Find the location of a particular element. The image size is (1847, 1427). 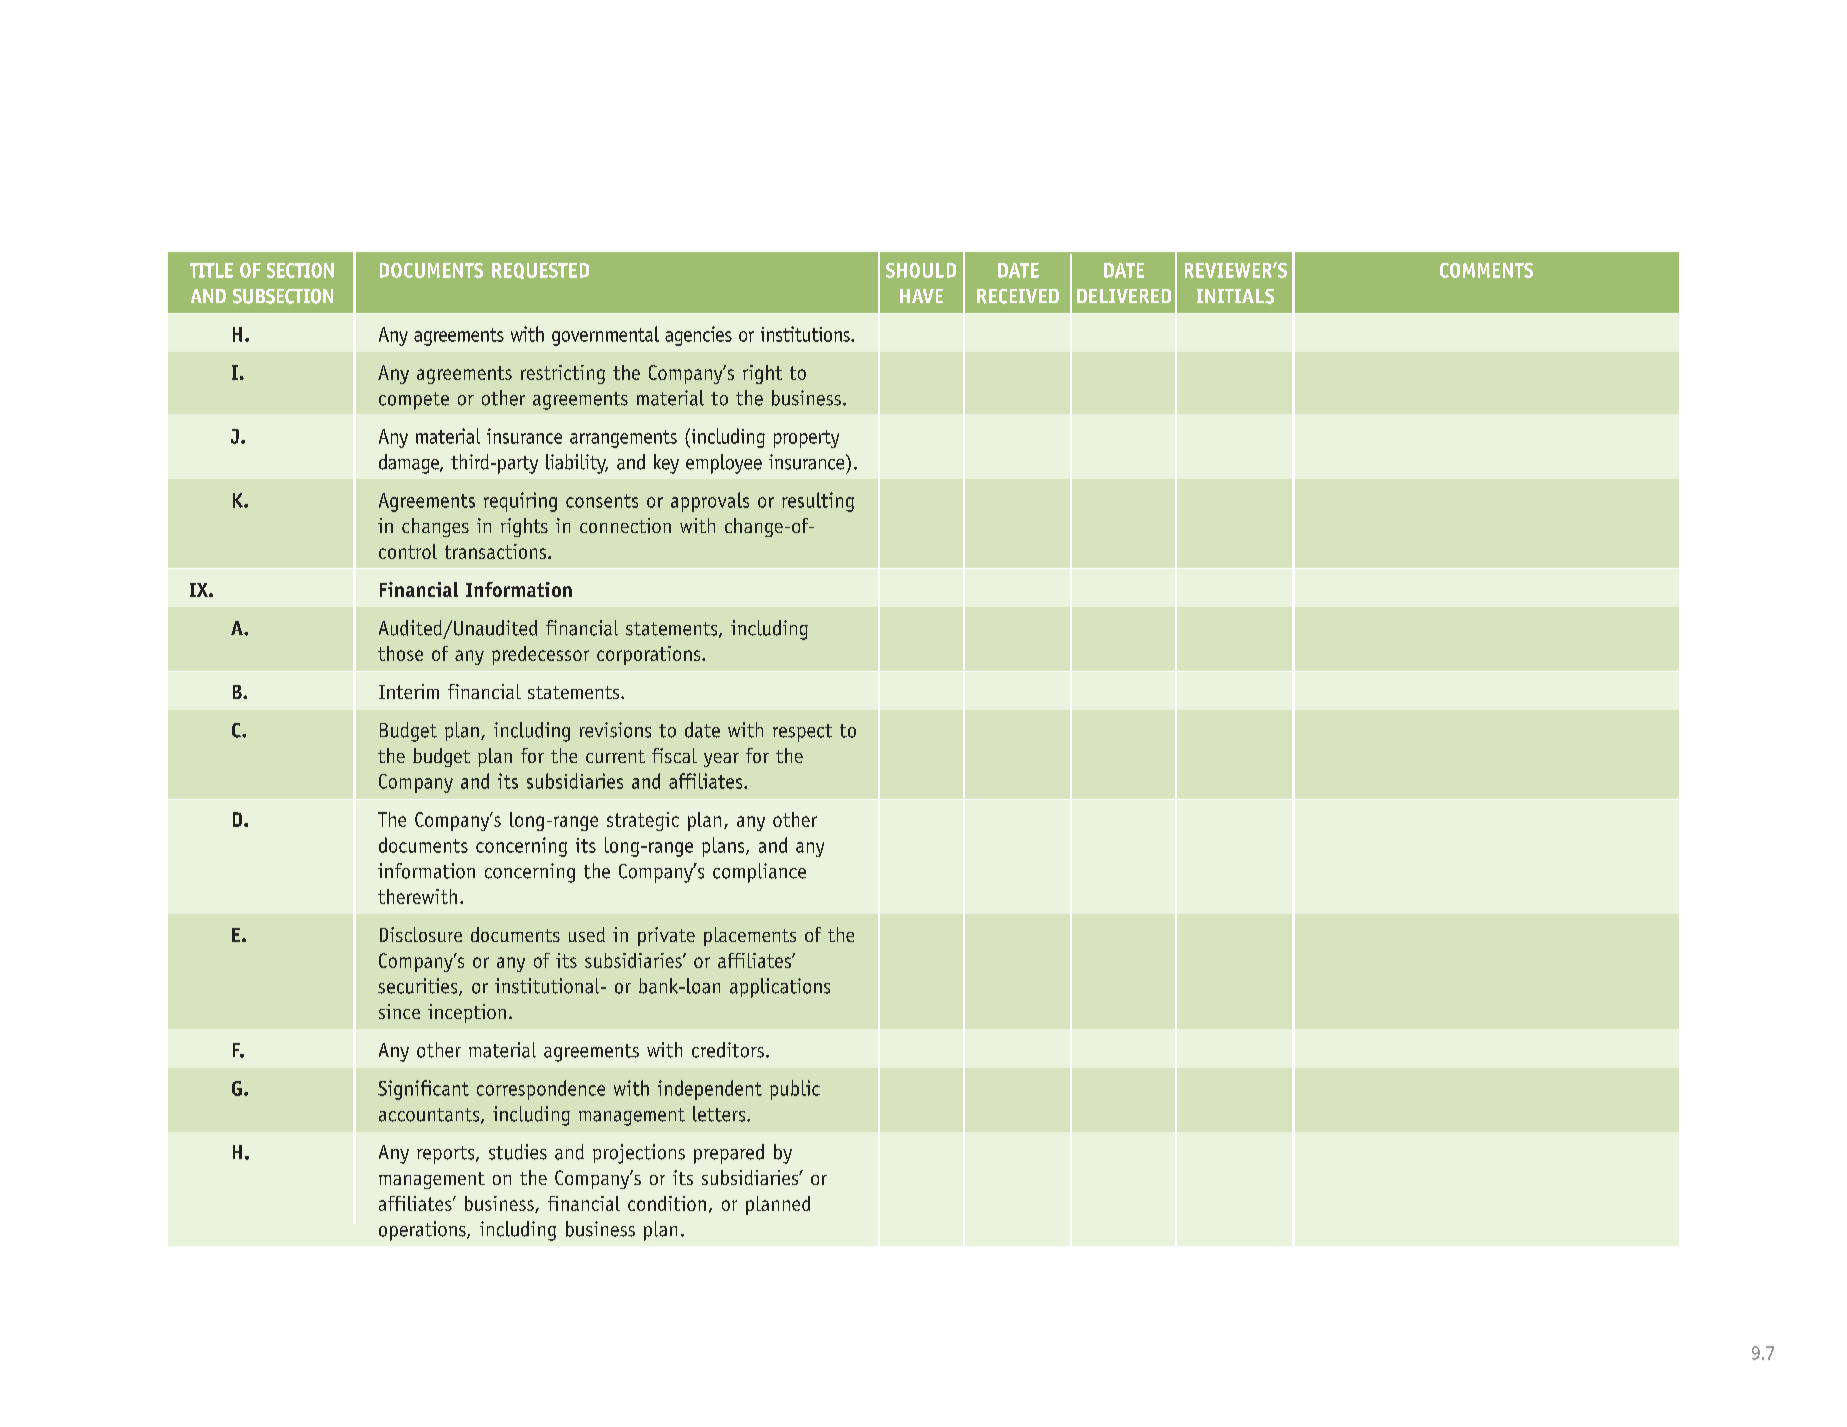

operations is located at coordinates (423, 1231).
